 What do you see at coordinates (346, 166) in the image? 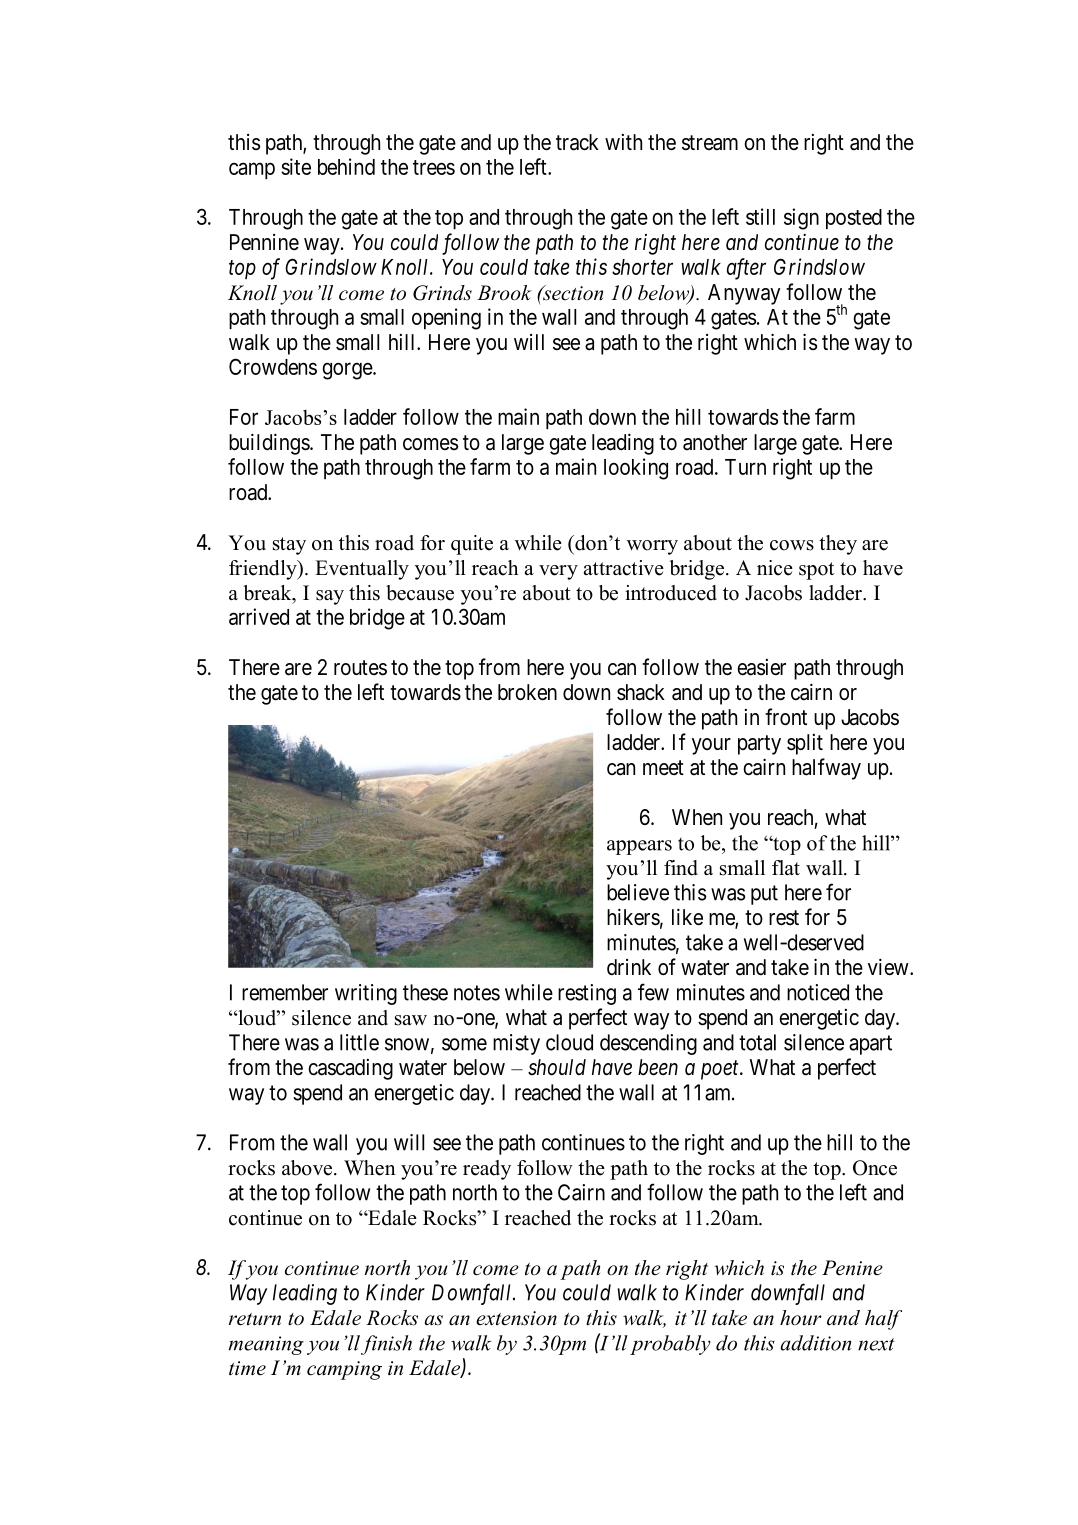
I see `behind` at bounding box center [346, 166].
